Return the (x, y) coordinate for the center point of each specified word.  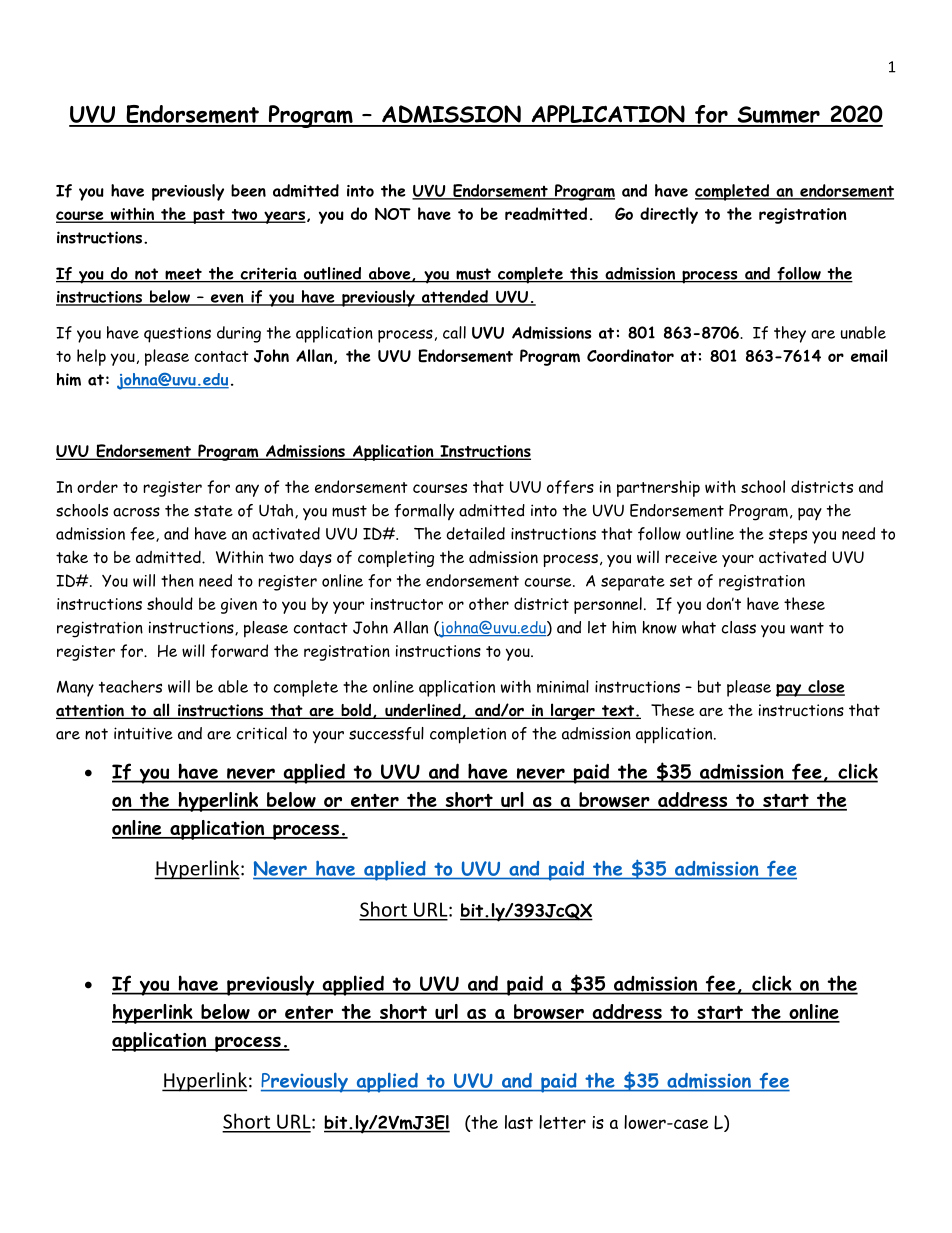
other (489, 603)
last (519, 1122)
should (170, 603)
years (284, 217)
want (807, 628)
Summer (778, 116)
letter (562, 1122)
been (248, 190)
